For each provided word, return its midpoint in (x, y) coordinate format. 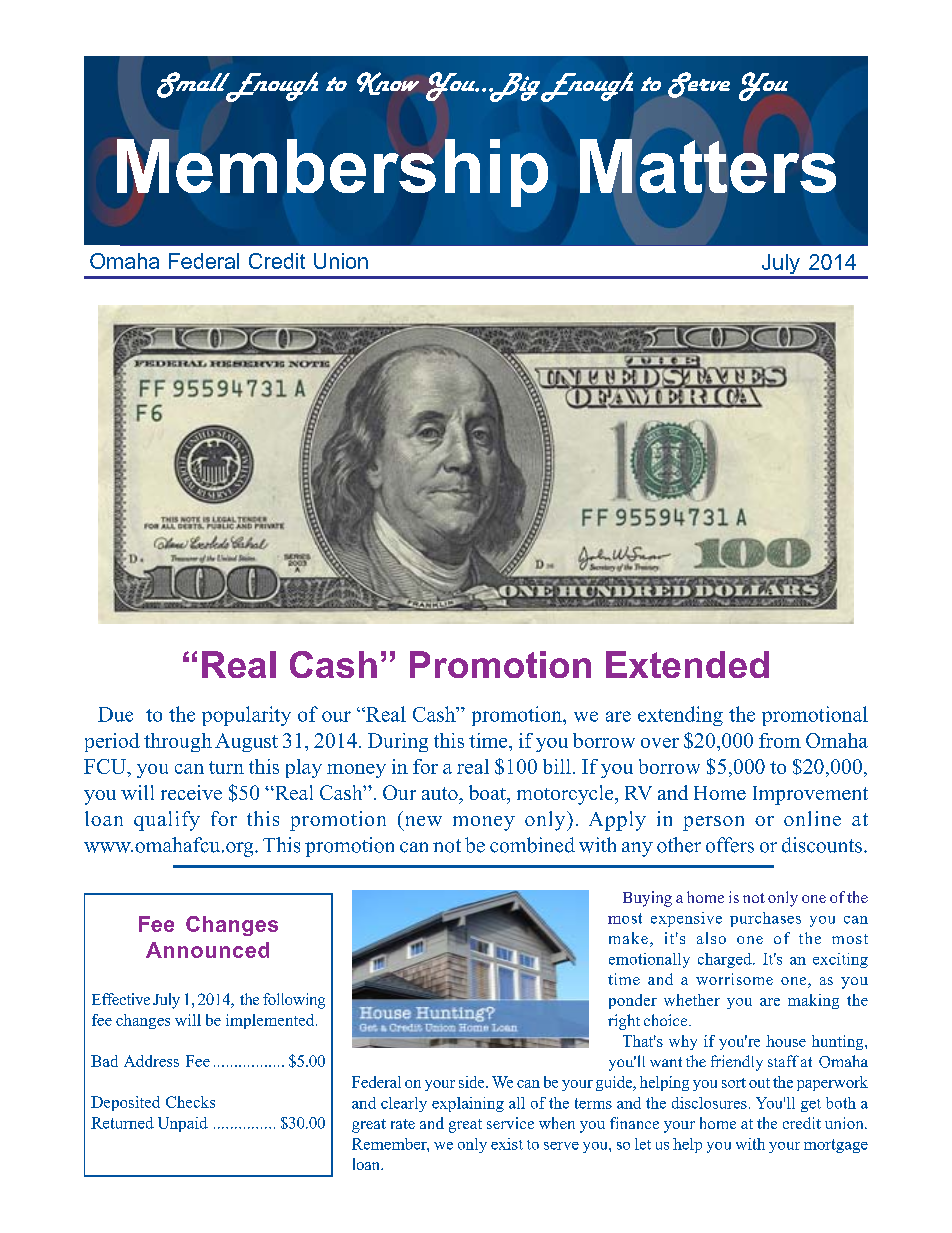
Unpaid (183, 1124)
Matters (708, 166)
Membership (332, 173)
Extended (687, 664)
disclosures (709, 1103)
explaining (468, 1104)
